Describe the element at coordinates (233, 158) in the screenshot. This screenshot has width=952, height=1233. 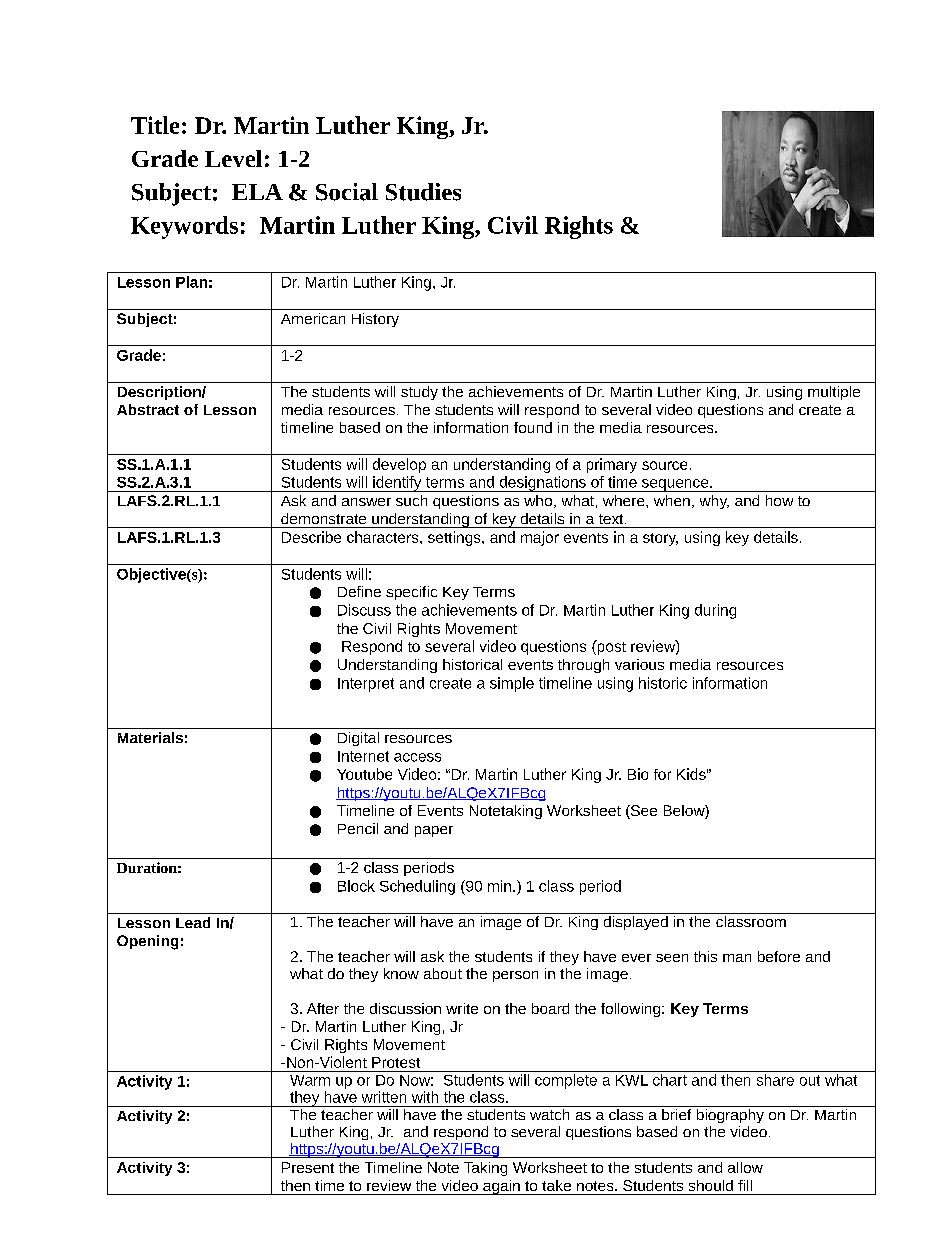
I see `Level` at that location.
